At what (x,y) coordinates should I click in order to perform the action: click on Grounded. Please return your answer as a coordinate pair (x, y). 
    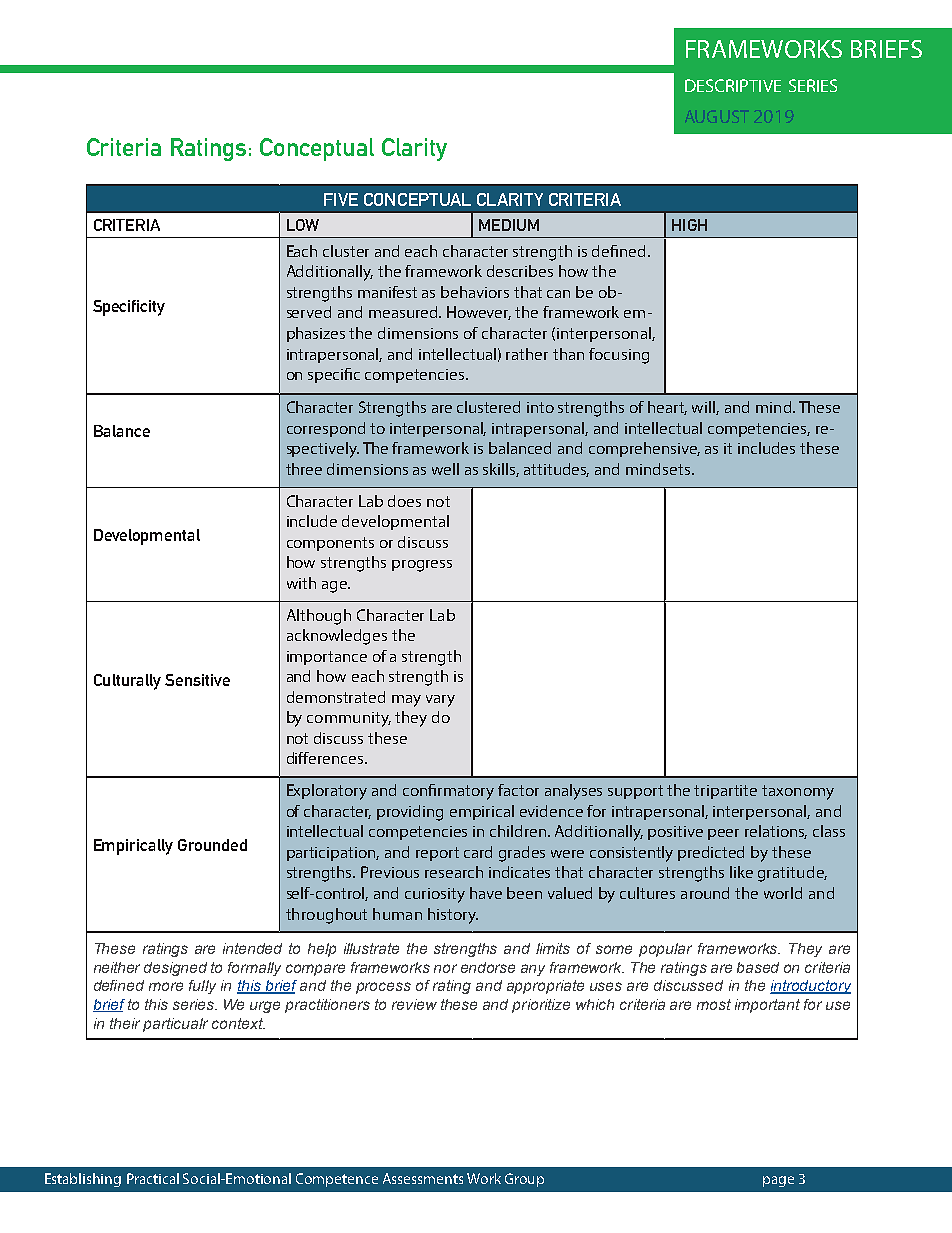
    Looking at the image, I should click on (212, 845).
